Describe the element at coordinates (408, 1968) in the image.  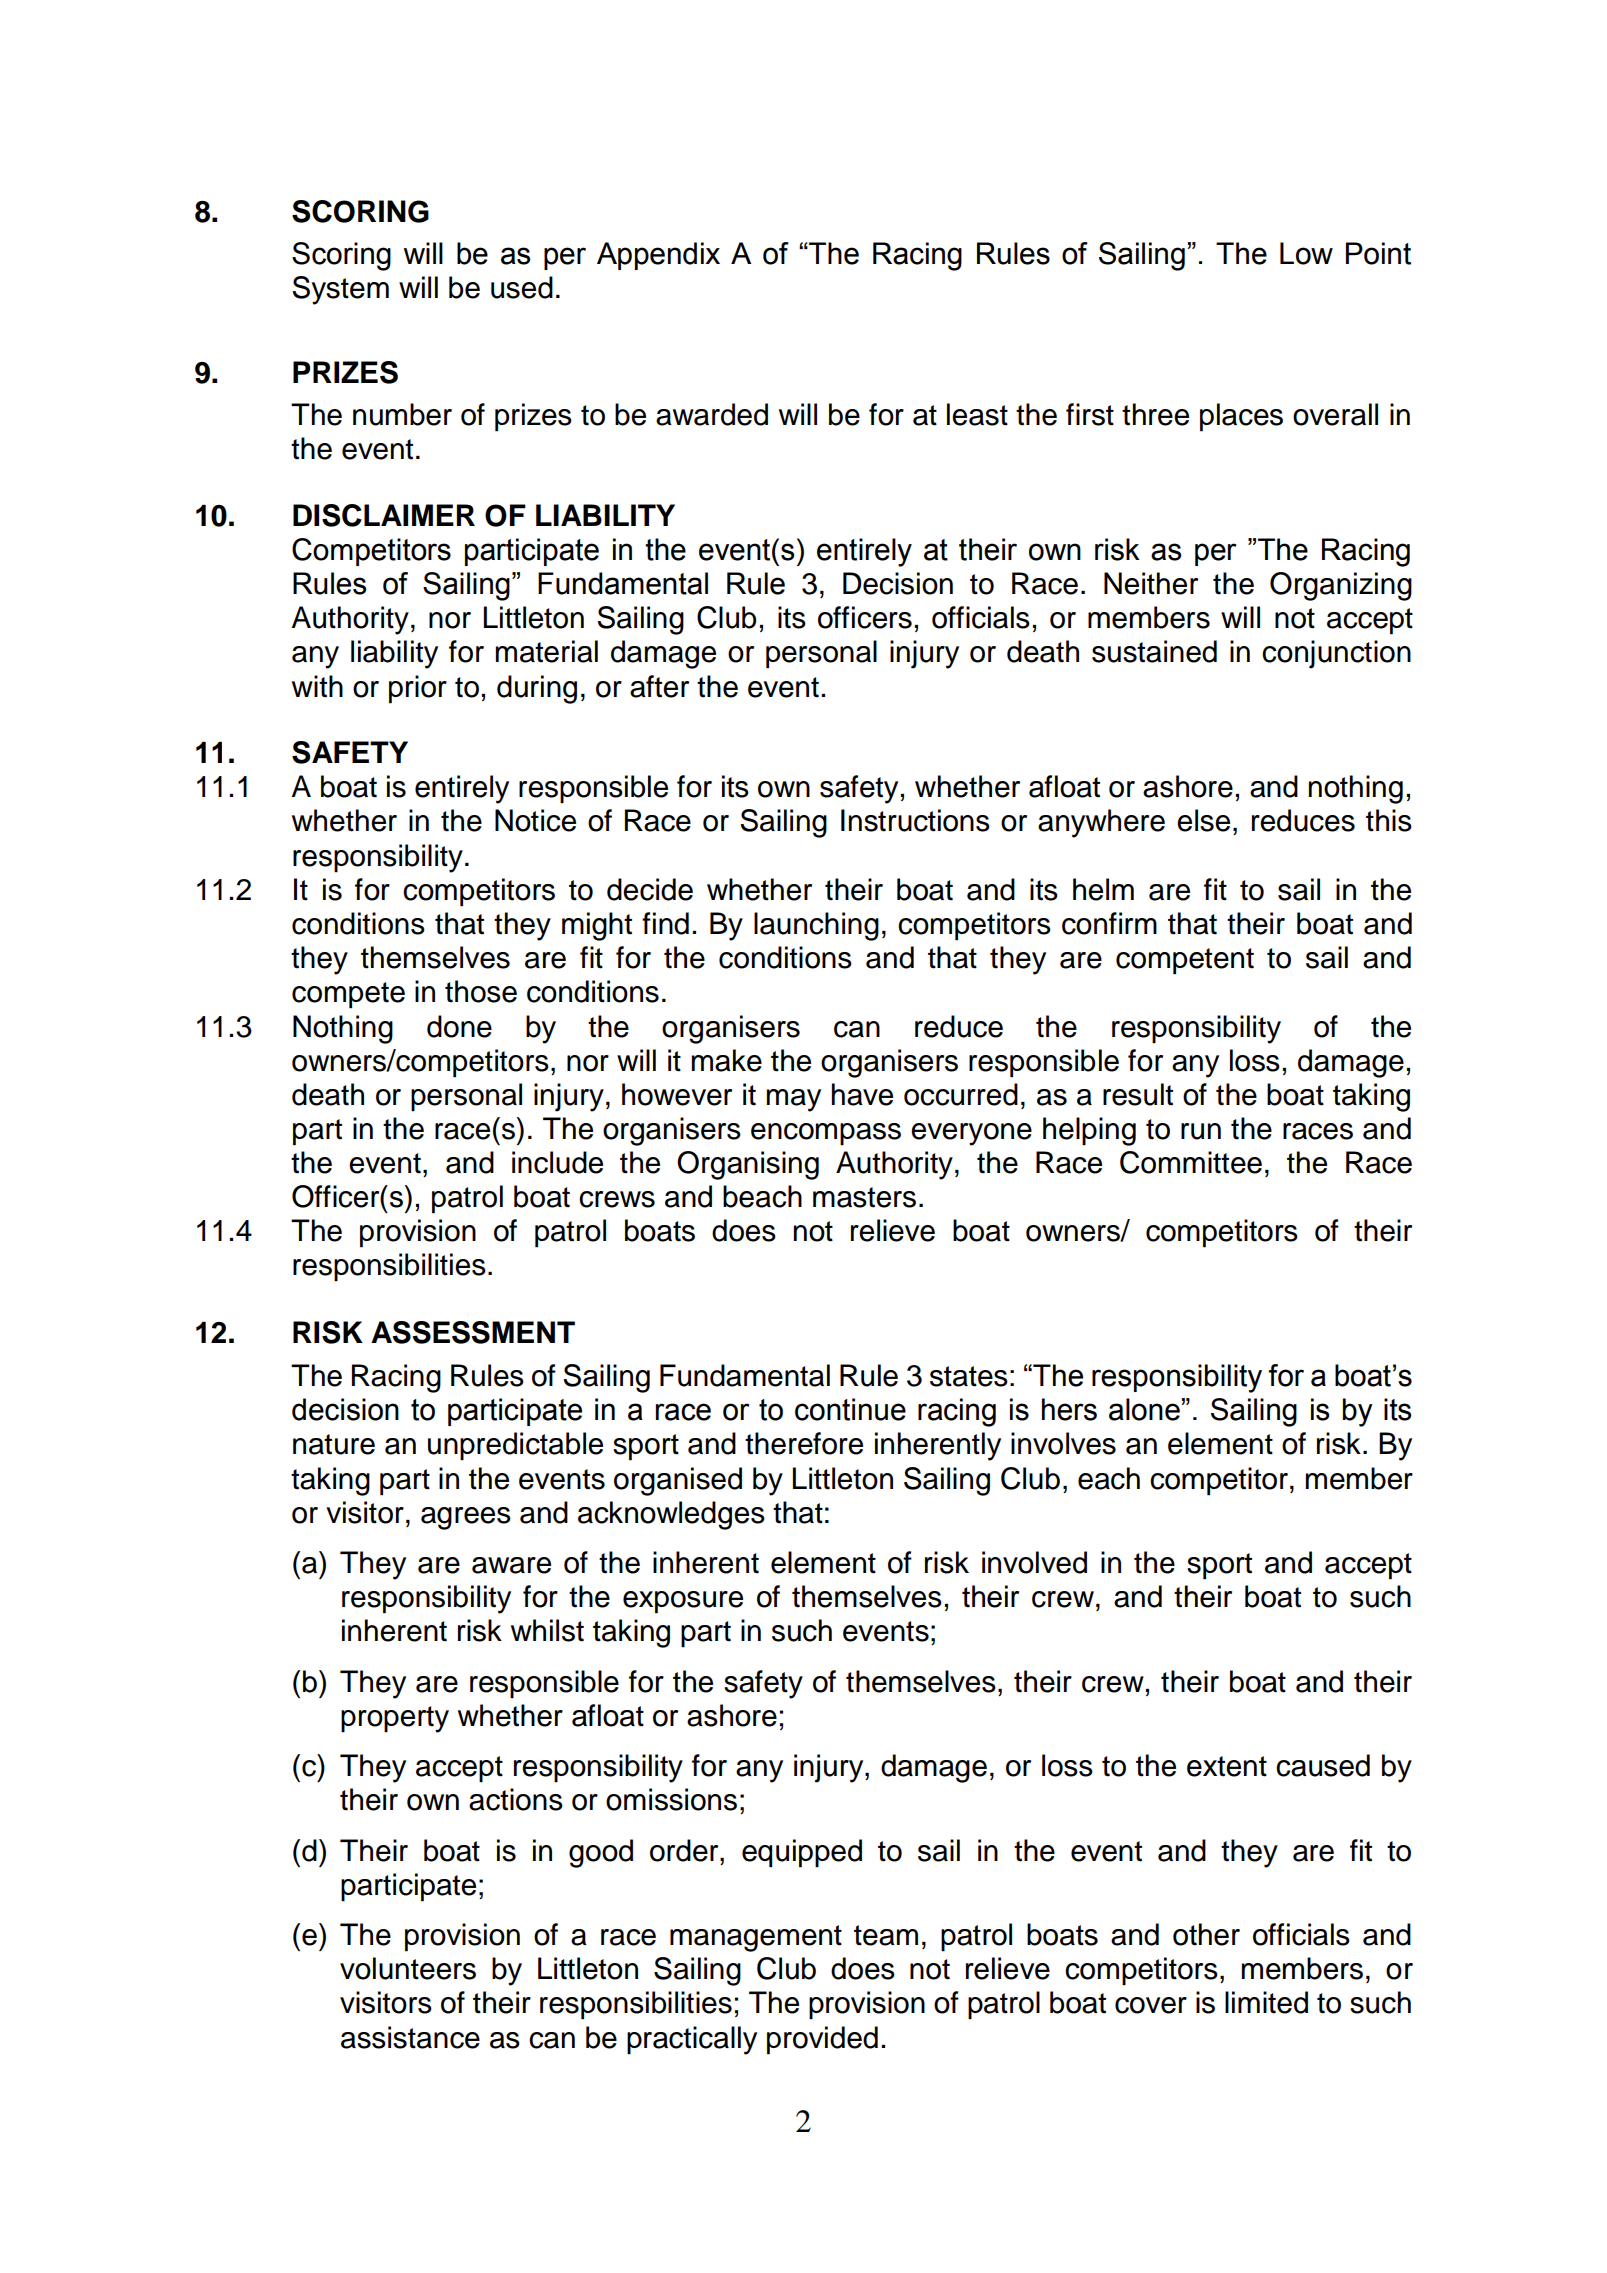
I see `volunteers` at that location.
